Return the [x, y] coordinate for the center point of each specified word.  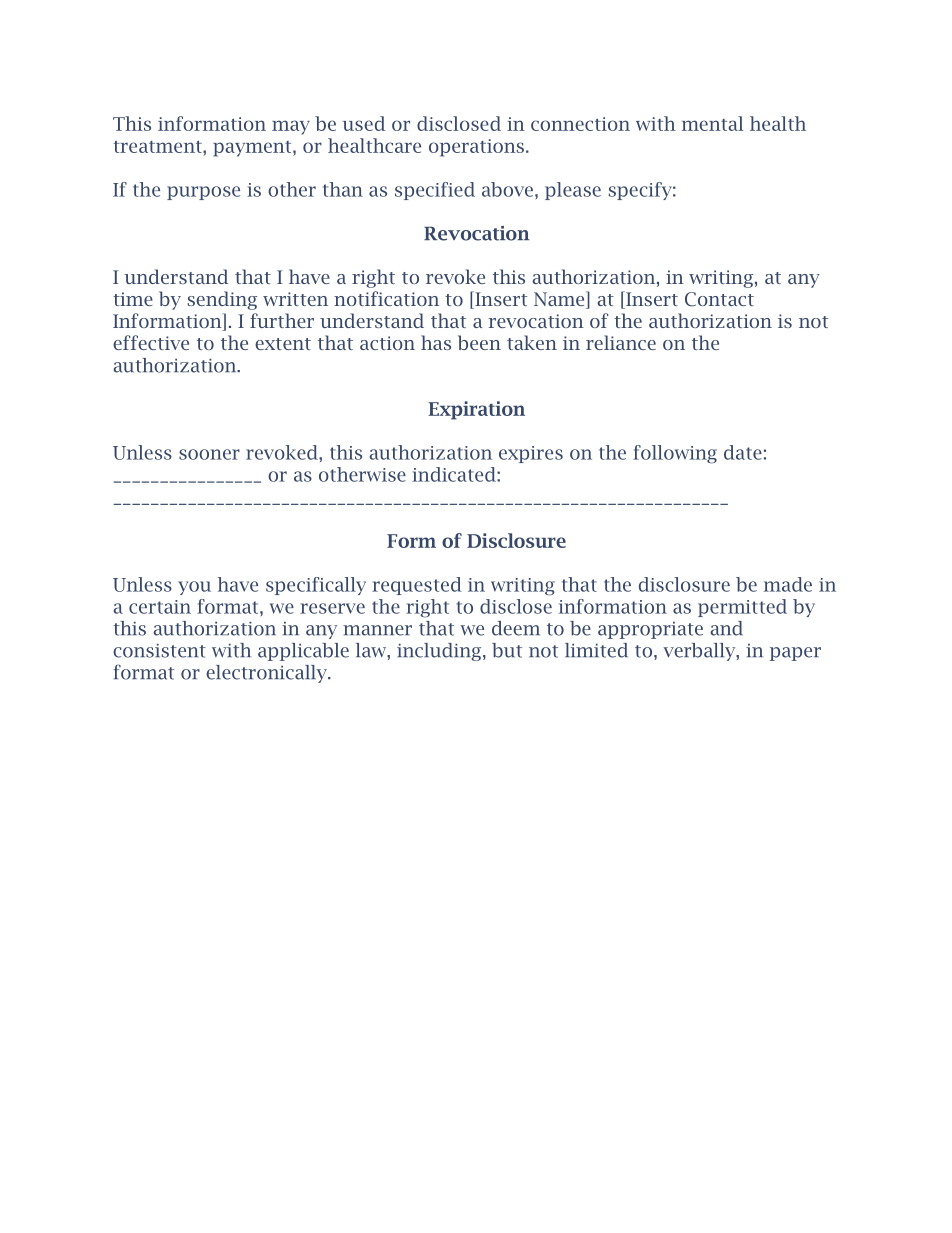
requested [417, 586]
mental [713, 123]
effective [151, 342]
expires [531, 454]
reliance [621, 342]
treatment [158, 147]
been [479, 342]
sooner [209, 454]
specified [435, 191]
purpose [203, 193]
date [743, 452]
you [194, 588]
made [788, 584]
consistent [159, 651]
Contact [719, 299]
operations [476, 148]
